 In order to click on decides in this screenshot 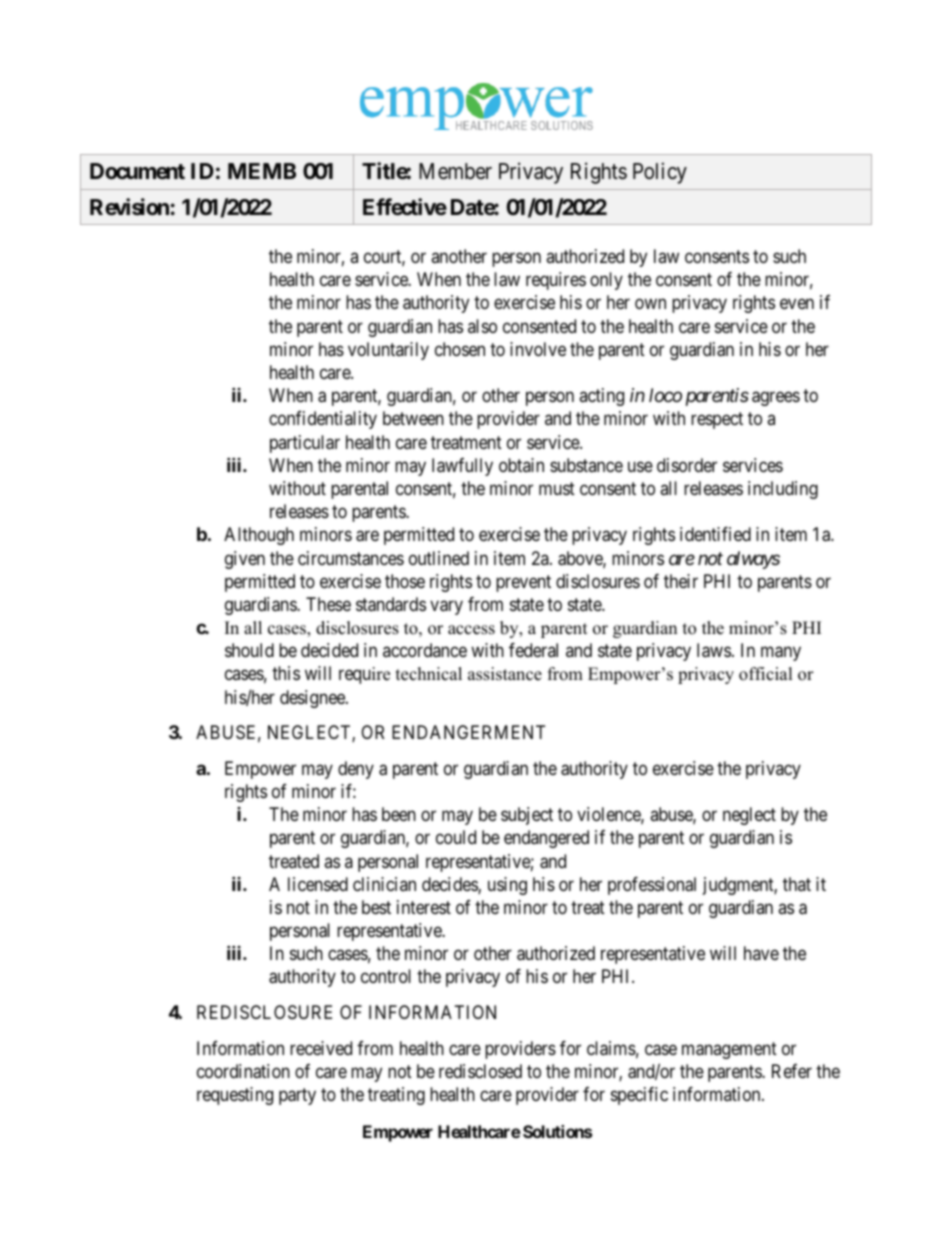, I will do `click(450, 885)`.
